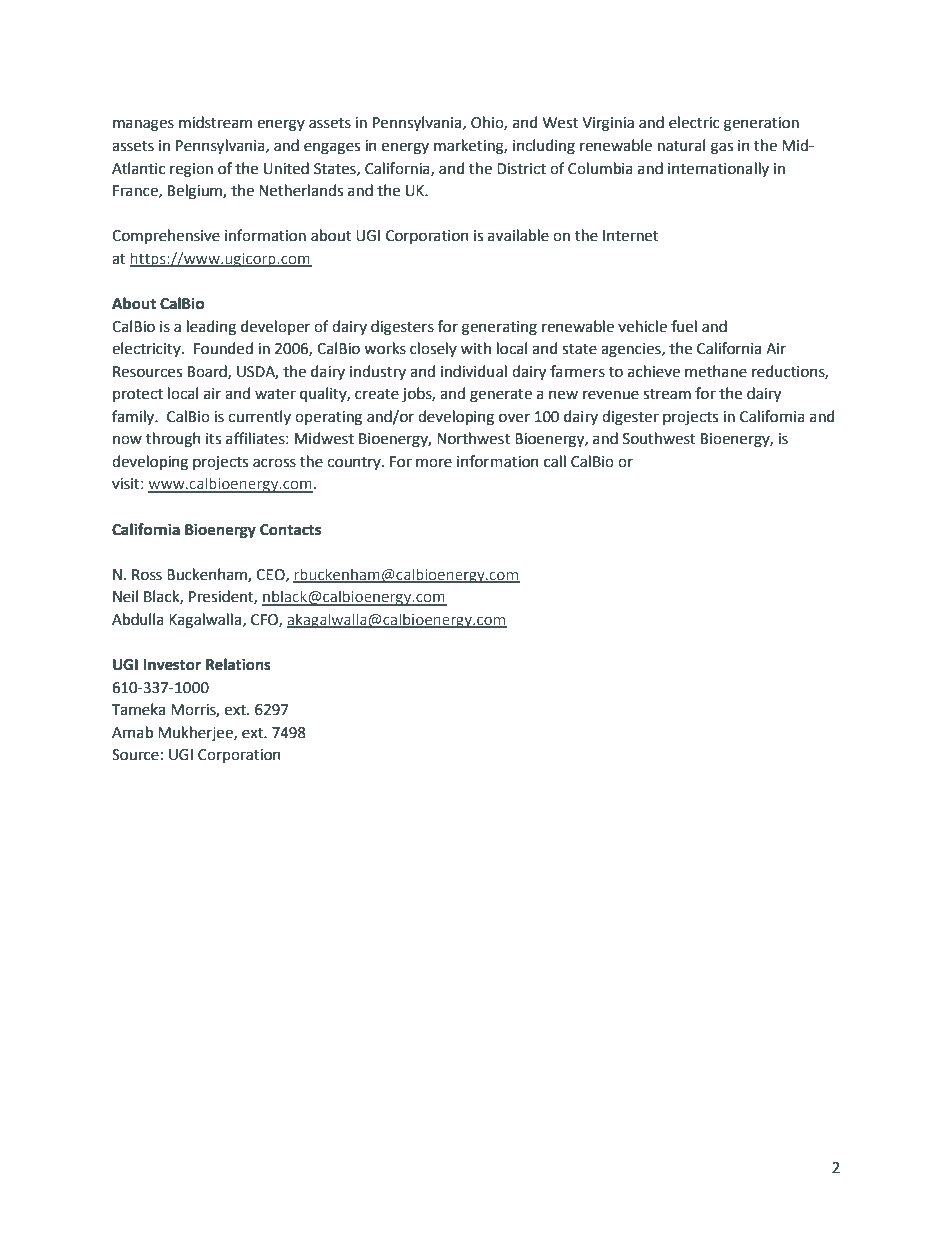 This page has width=952, height=1233. What do you see at coordinates (143, 125) in the page?
I see `manages` at bounding box center [143, 125].
